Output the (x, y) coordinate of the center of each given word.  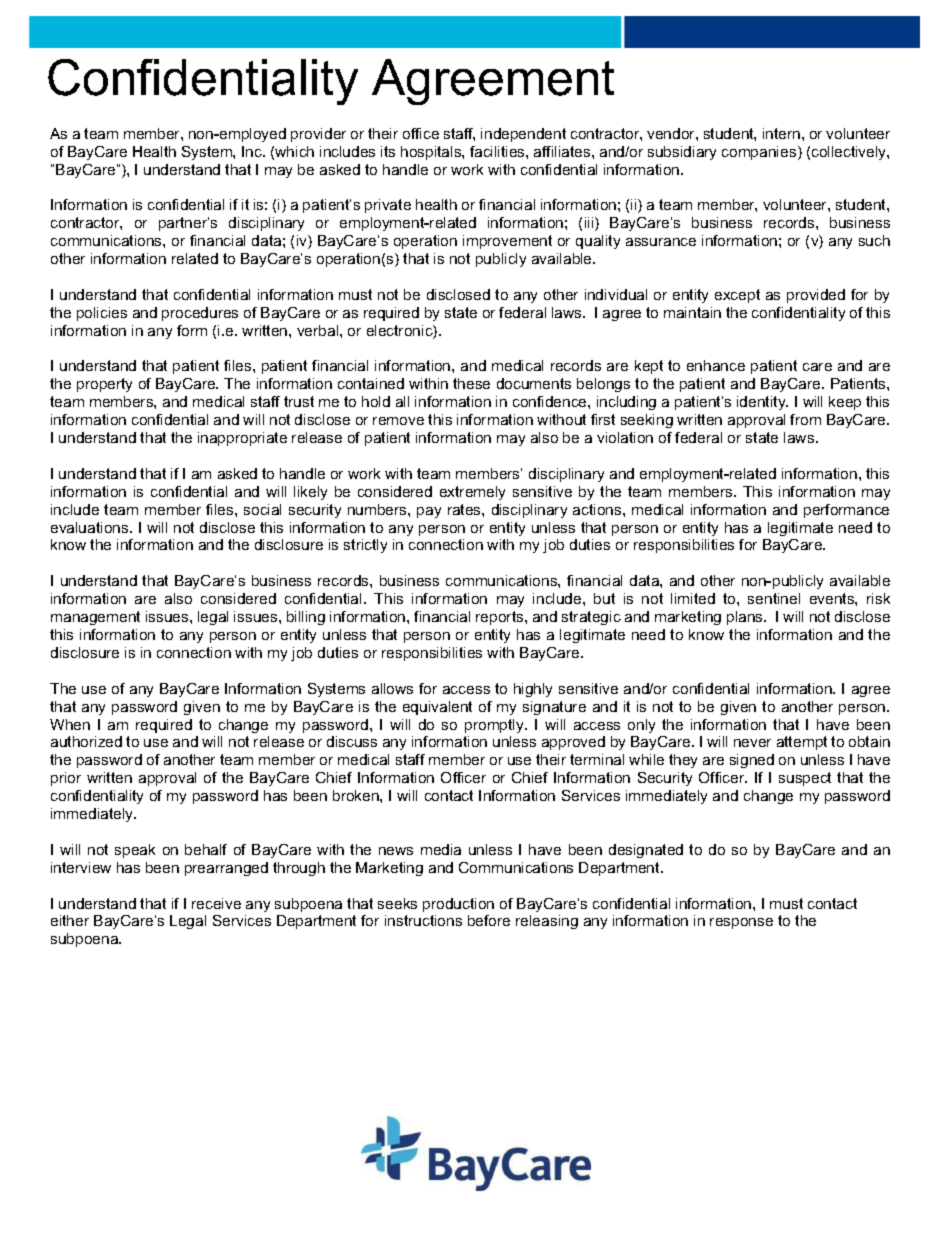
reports (501, 618)
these (471, 383)
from (805, 419)
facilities (498, 151)
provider (318, 135)
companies (760, 153)
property (104, 385)
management (95, 618)
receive (216, 903)
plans (746, 618)
